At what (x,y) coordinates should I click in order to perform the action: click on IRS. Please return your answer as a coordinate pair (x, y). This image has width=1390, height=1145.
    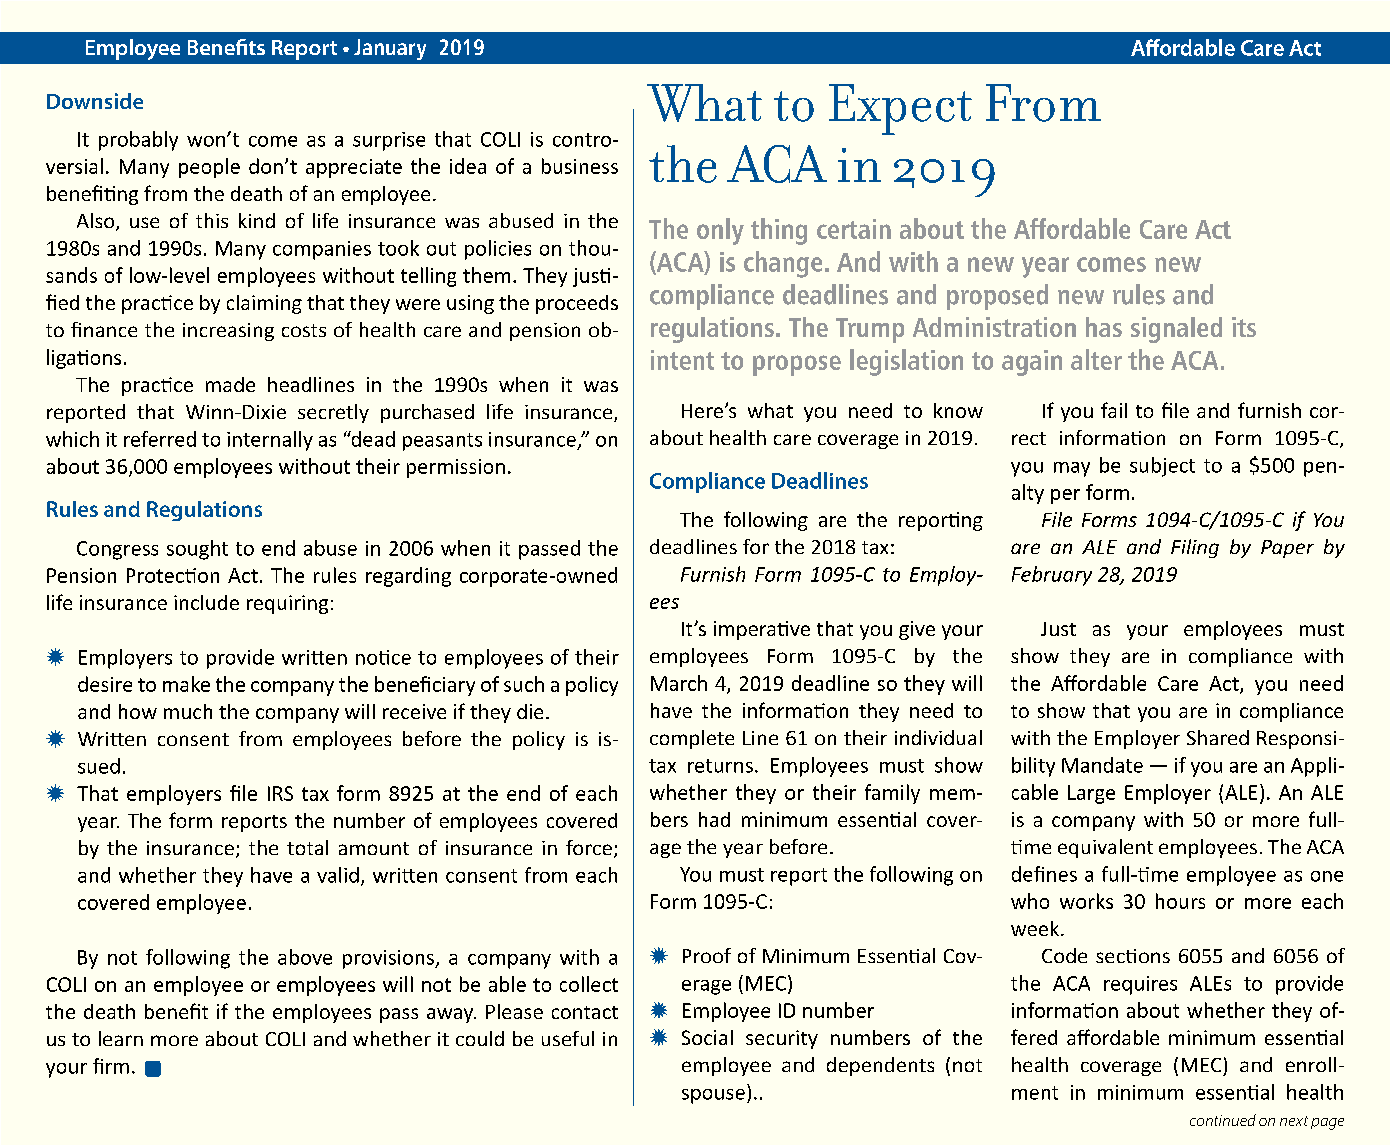
    Looking at the image, I should click on (280, 793).
